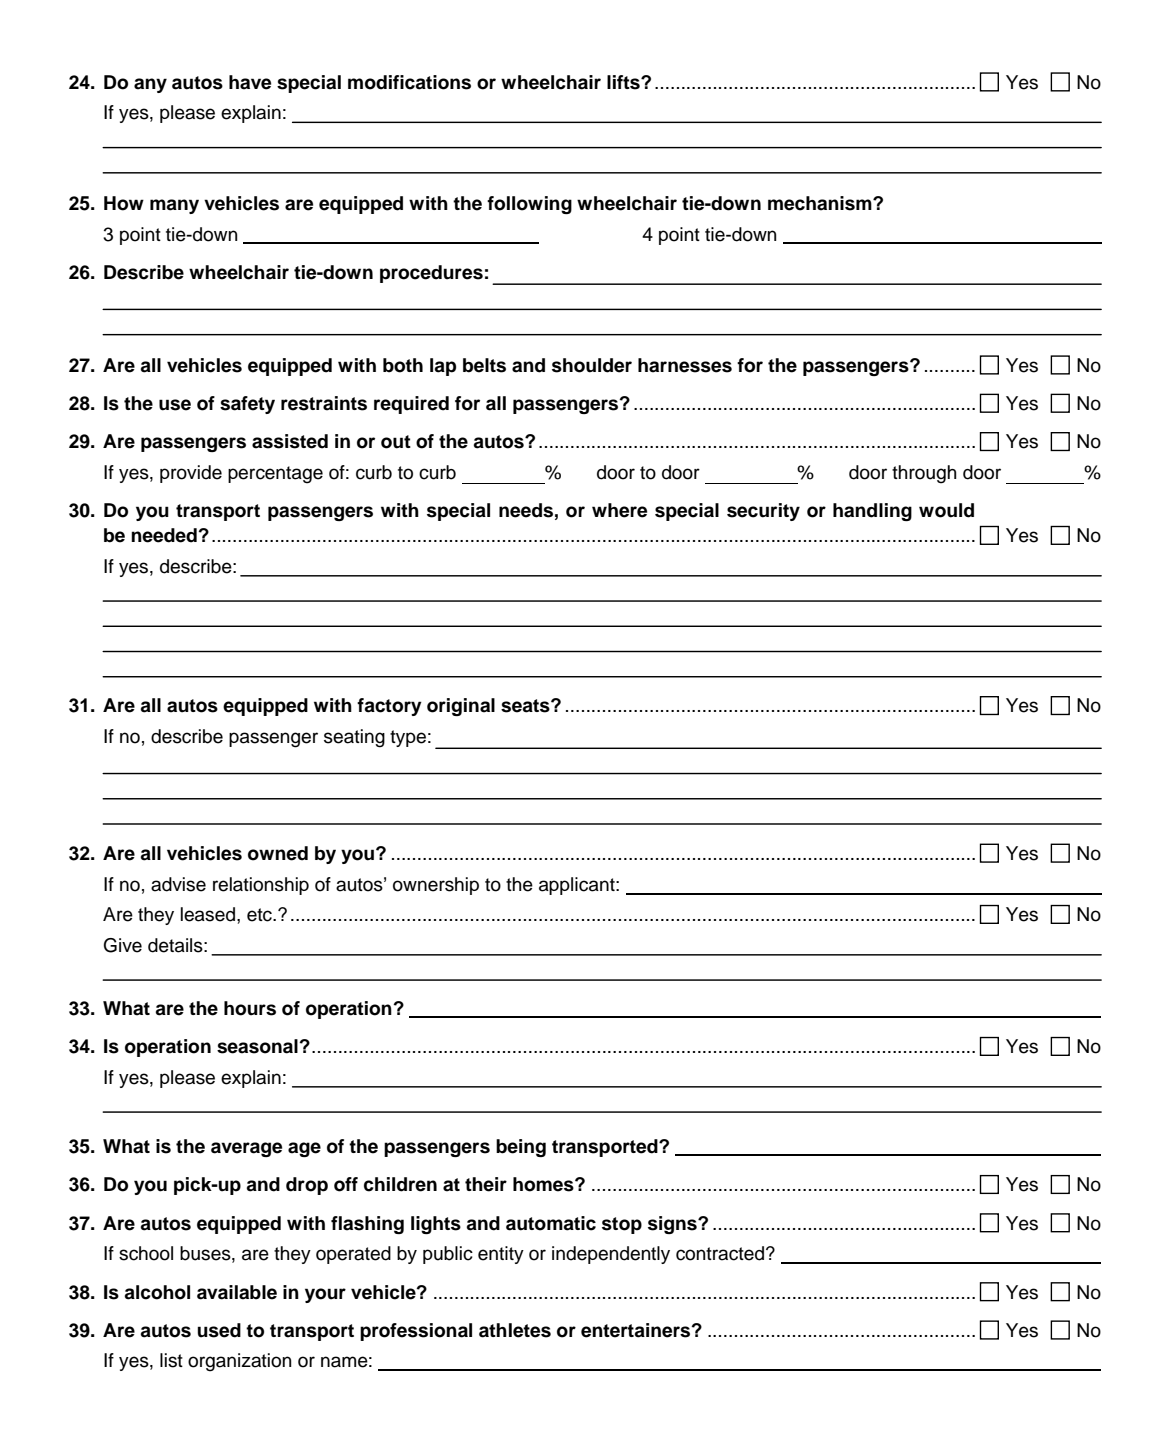  What do you see at coordinates (526, 706) in the screenshot?
I see `seats` at bounding box center [526, 706].
